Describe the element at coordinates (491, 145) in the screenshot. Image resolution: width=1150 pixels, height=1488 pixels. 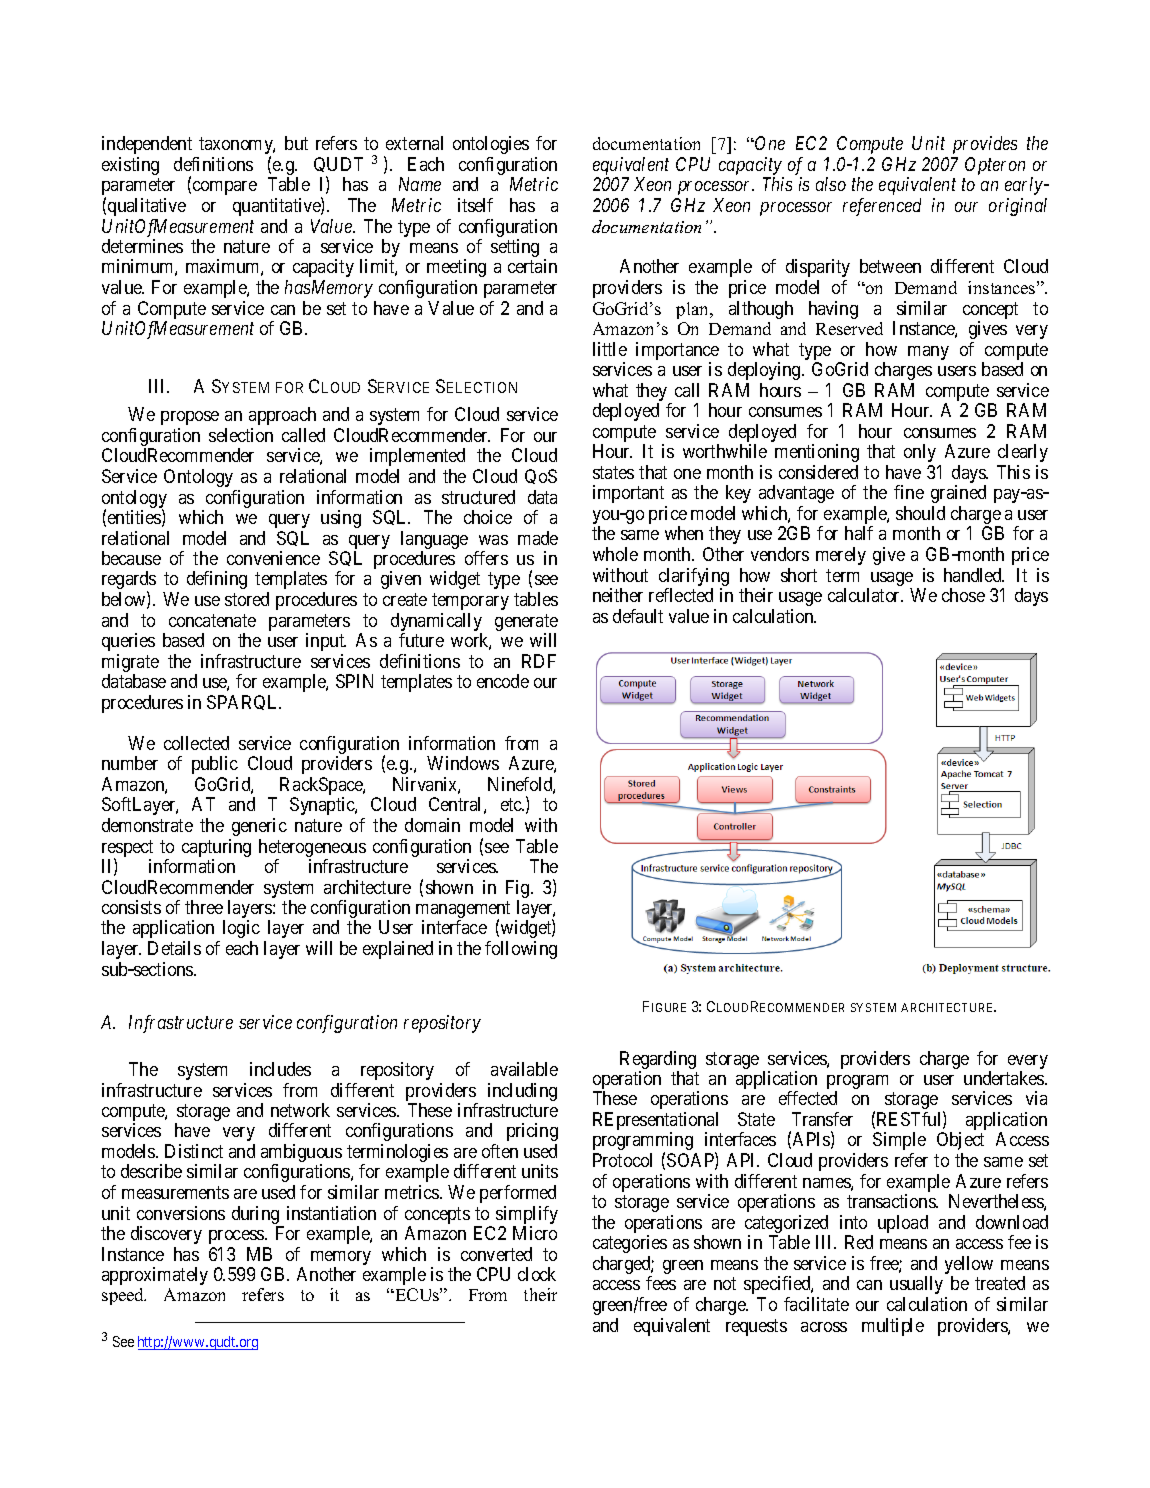
I see `ontologies` at that location.
